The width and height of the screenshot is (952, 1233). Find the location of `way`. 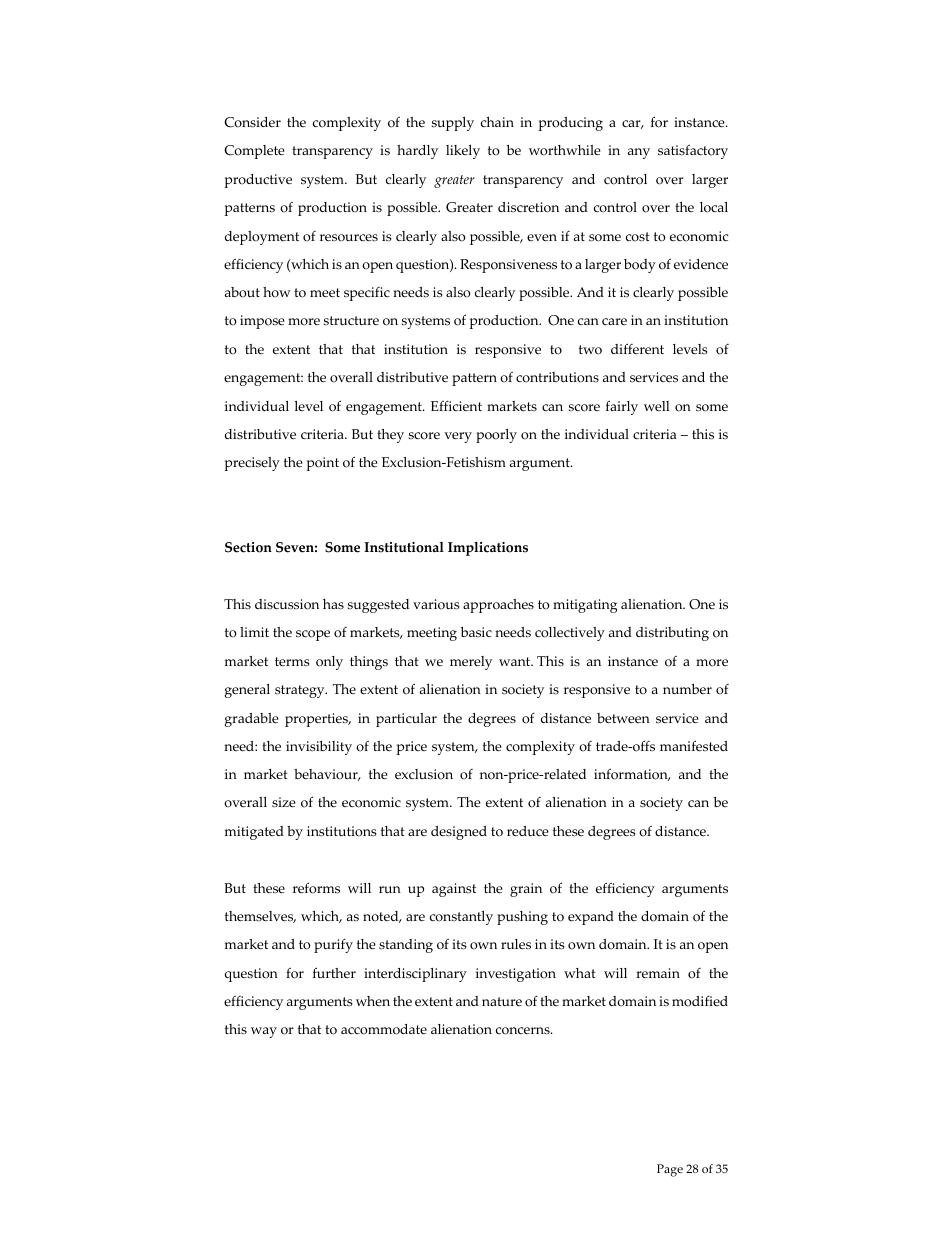

way is located at coordinates (264, 1032).
